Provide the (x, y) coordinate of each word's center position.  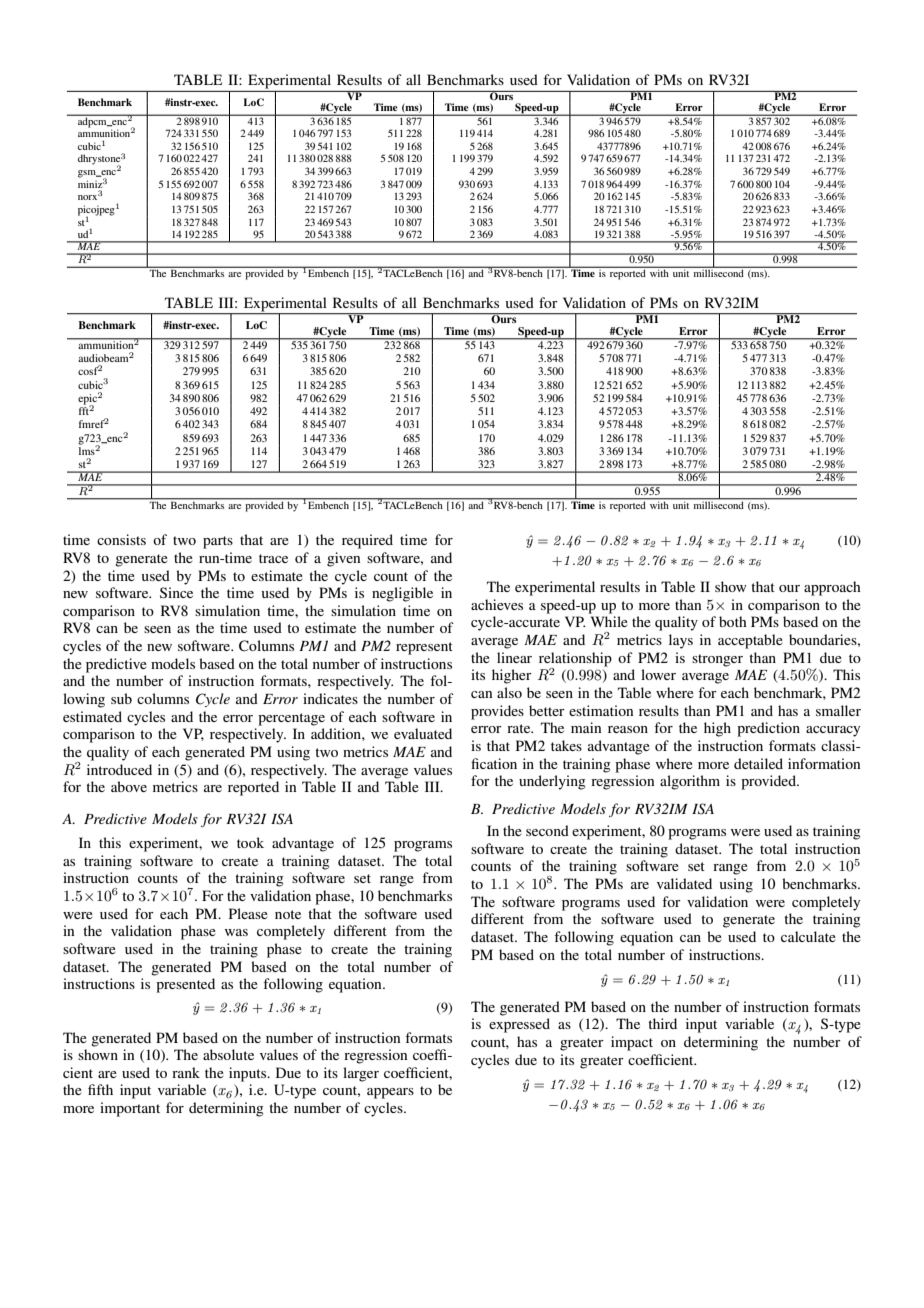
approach (832, 588)
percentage (291, 719)
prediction (768, 729)
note (288, 914)
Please (248, 913)
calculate (808, 936)
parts (218, 542)
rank (186, 1072)
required (367, 541)
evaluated (423, 733)
